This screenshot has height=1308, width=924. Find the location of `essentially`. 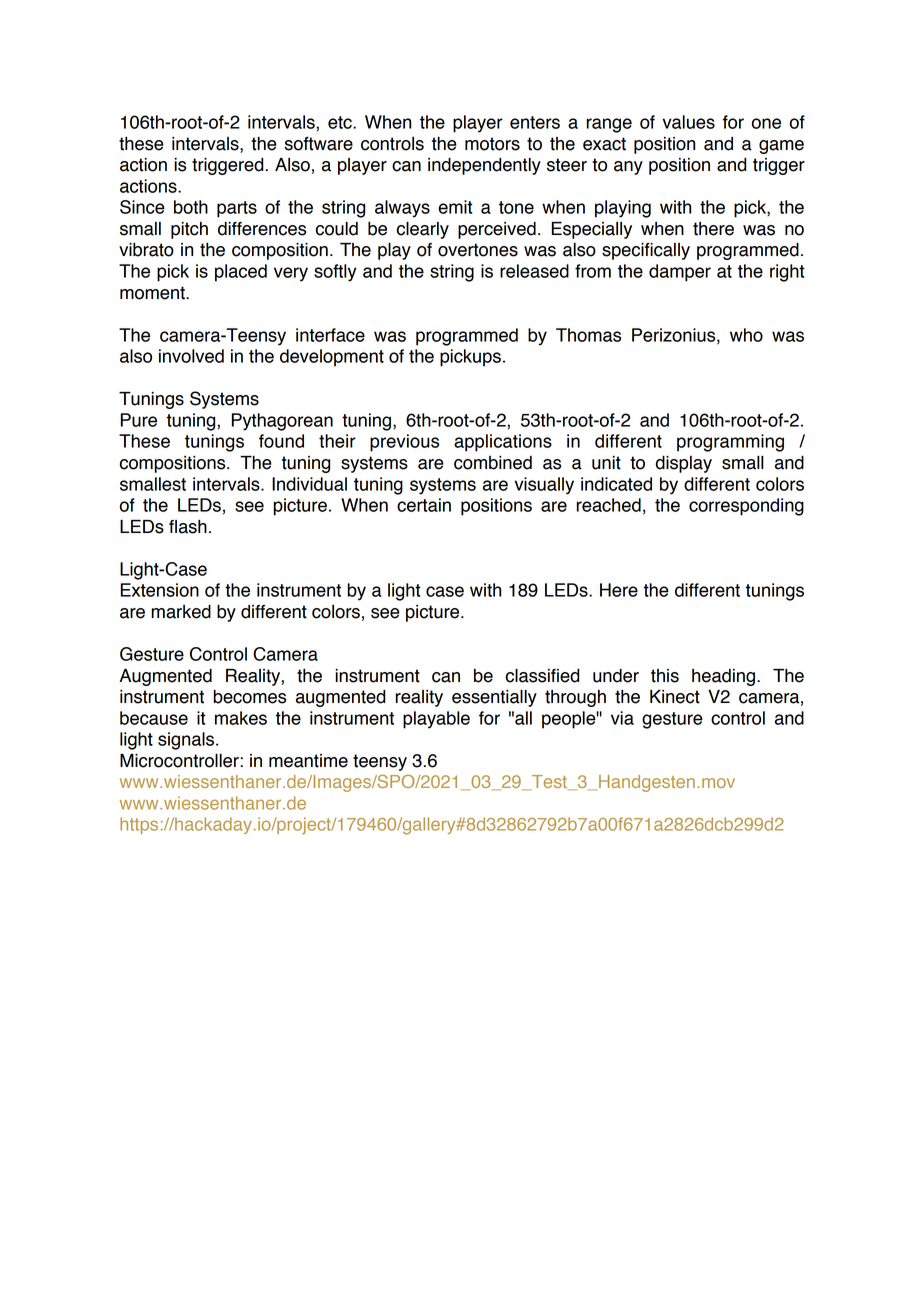

essentially is located at coordinates (494, 698).
